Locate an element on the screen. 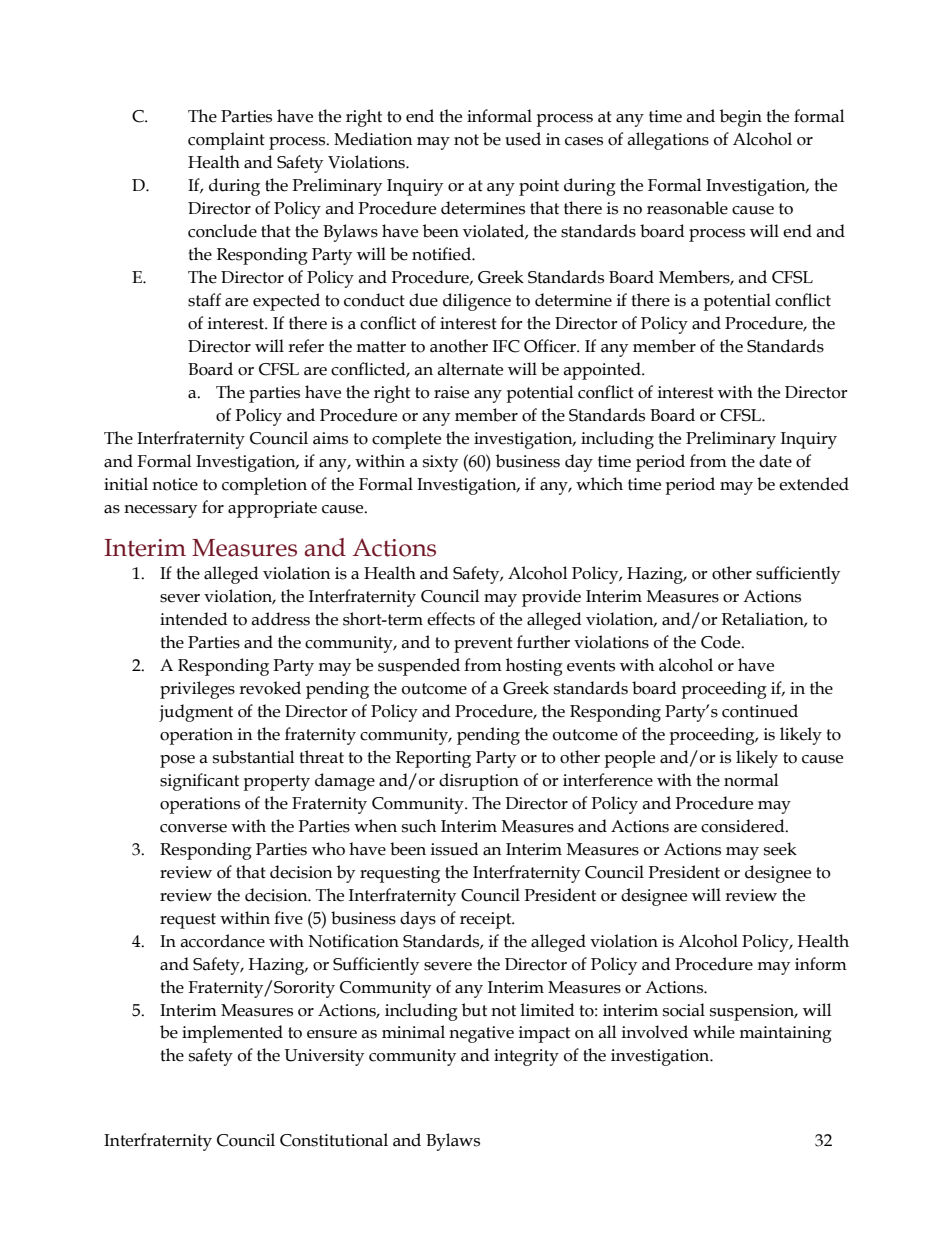 This screenshot has height=1233, width=952. refer is located at coordinates (306, 346).
